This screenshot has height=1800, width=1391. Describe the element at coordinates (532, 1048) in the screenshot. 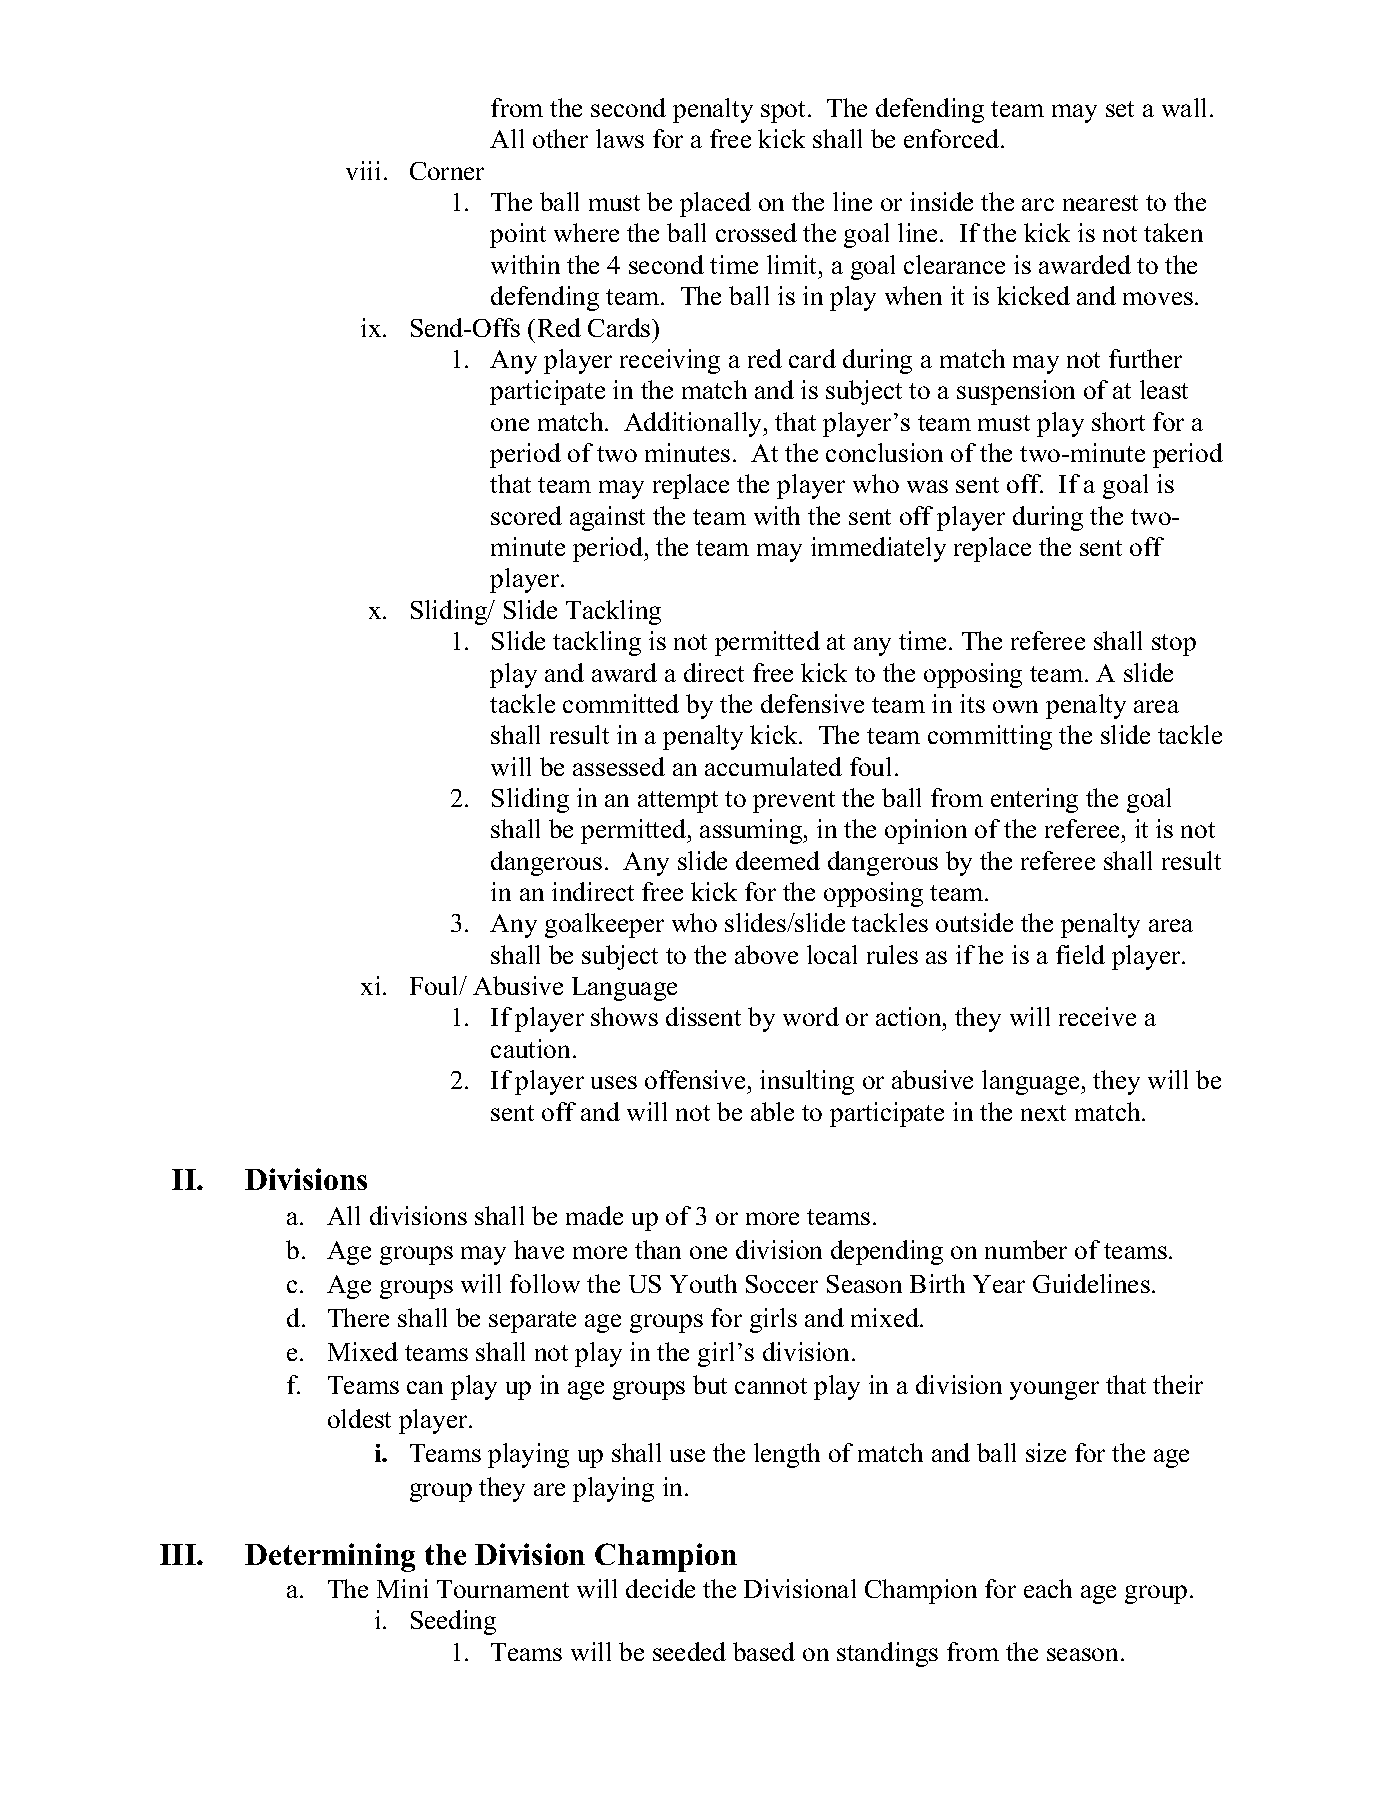

I see `caution` at that location.
